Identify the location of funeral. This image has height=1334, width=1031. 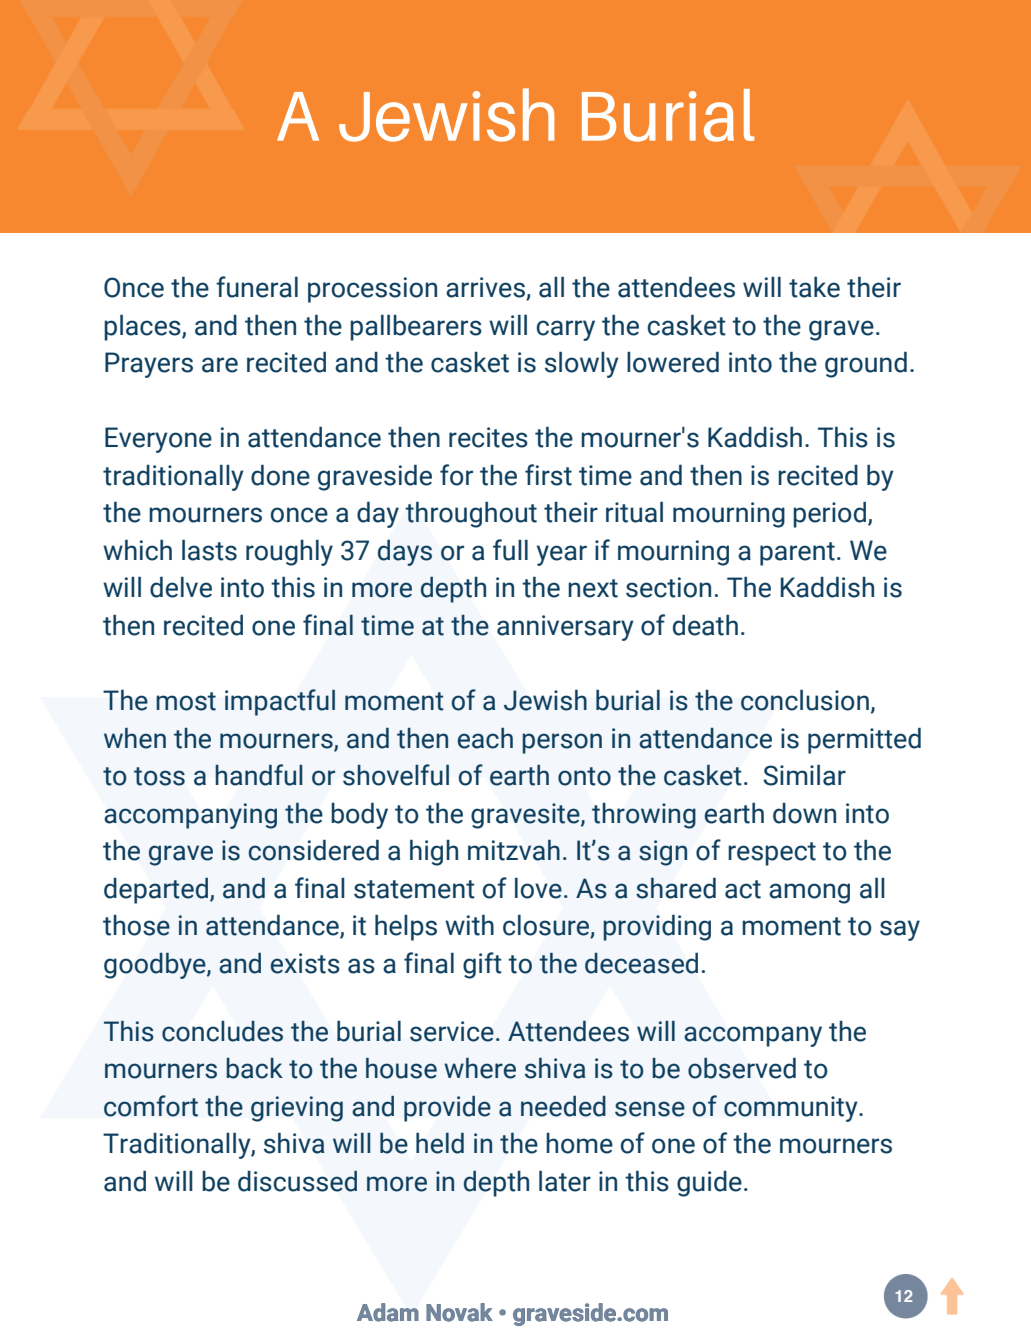
(257, 287).
